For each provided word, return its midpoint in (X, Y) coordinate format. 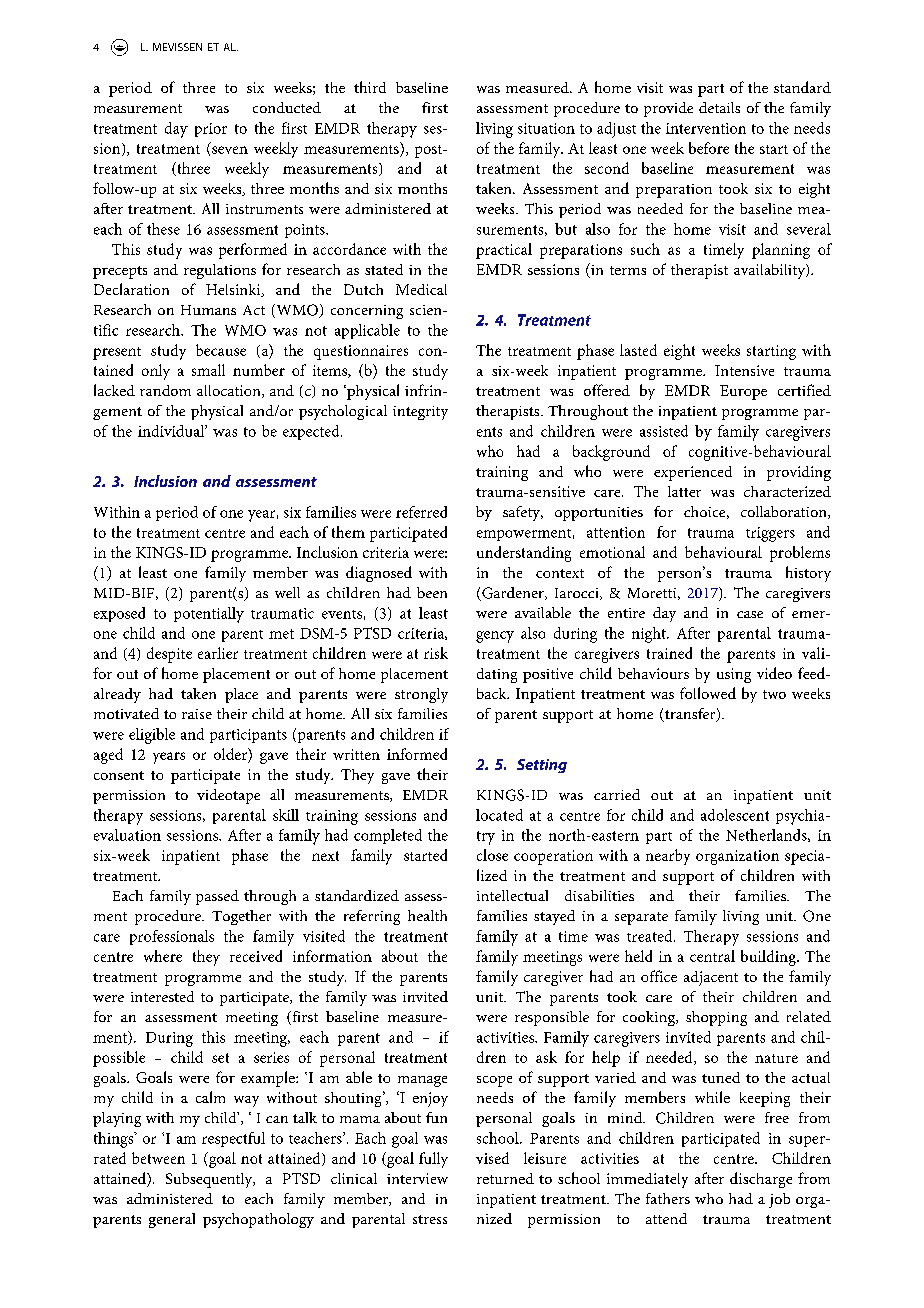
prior (211, 130)
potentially (209, 615)
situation (546, 128)
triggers (770, 534)
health (427, 915)
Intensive (744, 370)
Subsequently (210, 1180)
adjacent (711, 978)
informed (417, 754)
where (163, 956)
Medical (421, 289)
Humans (208, 310)
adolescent (735, 815)
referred (421, 512)
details (719, 107)
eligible (152, 736)
